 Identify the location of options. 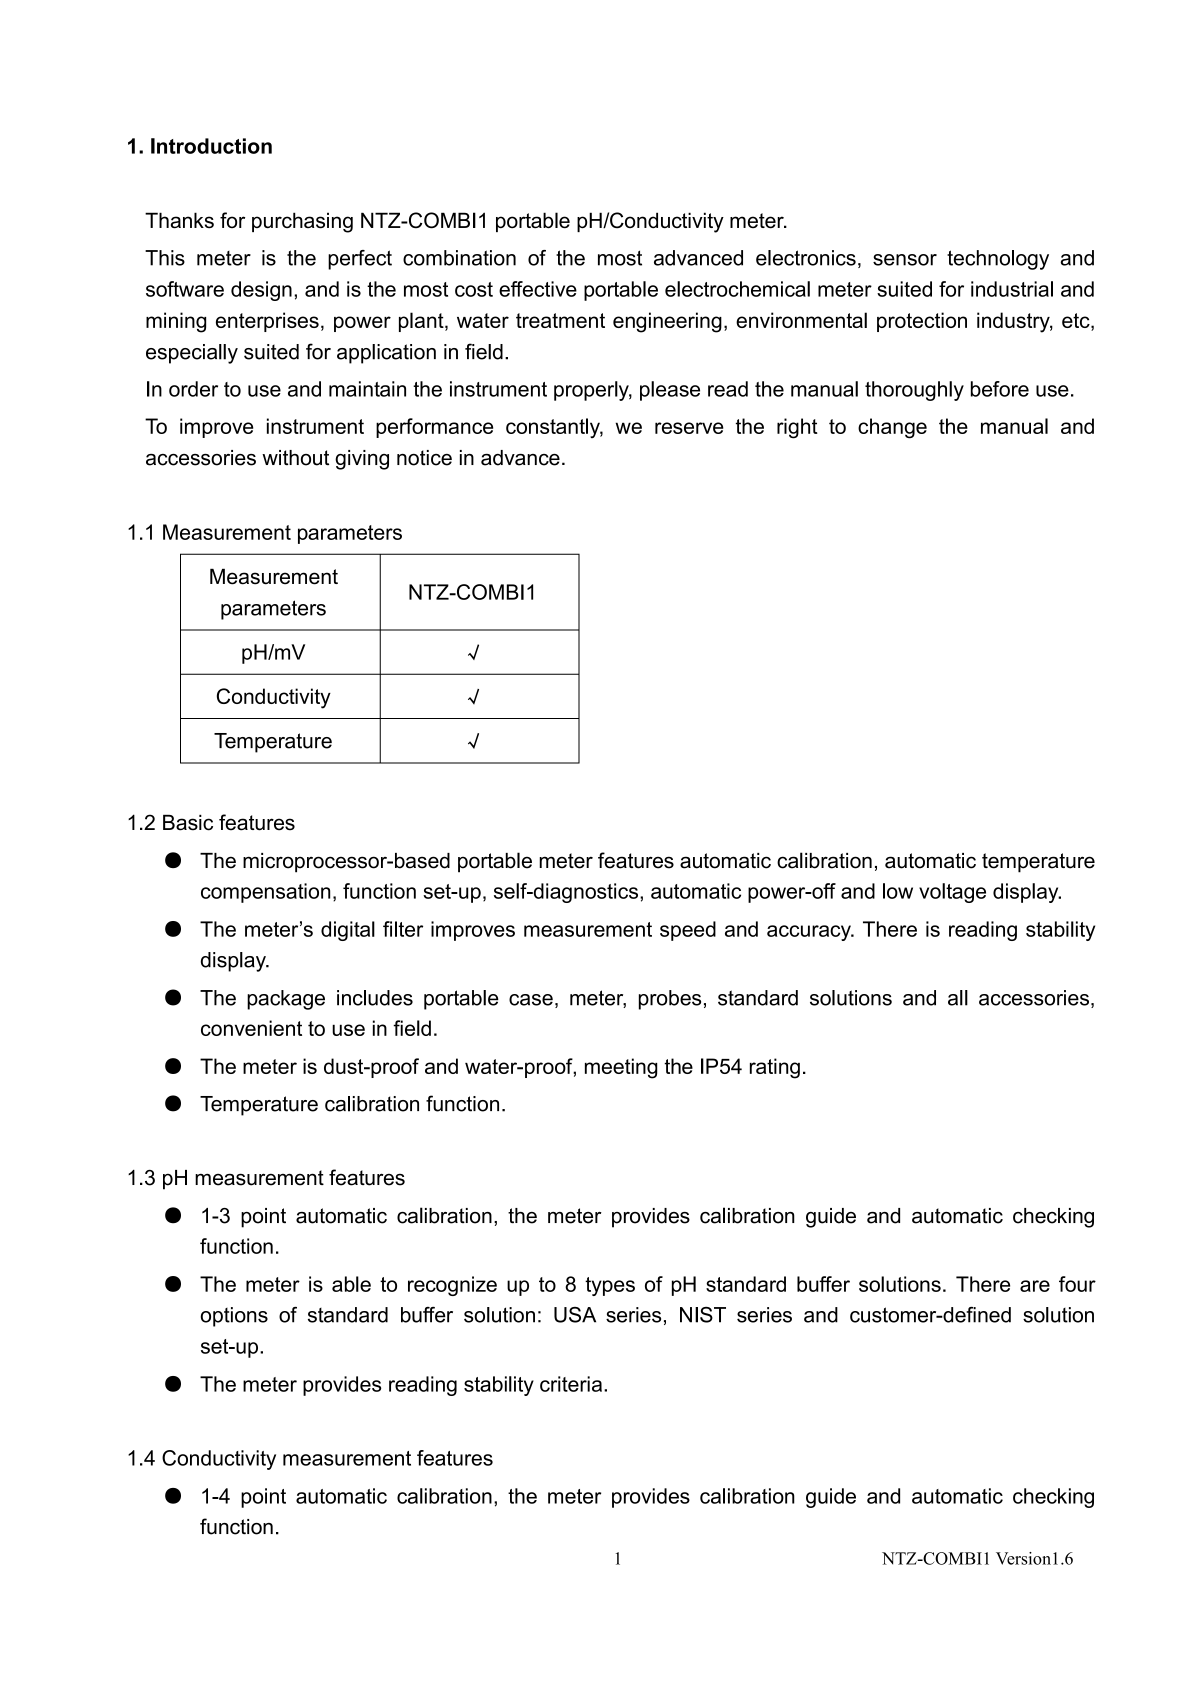
(234, 1317).
